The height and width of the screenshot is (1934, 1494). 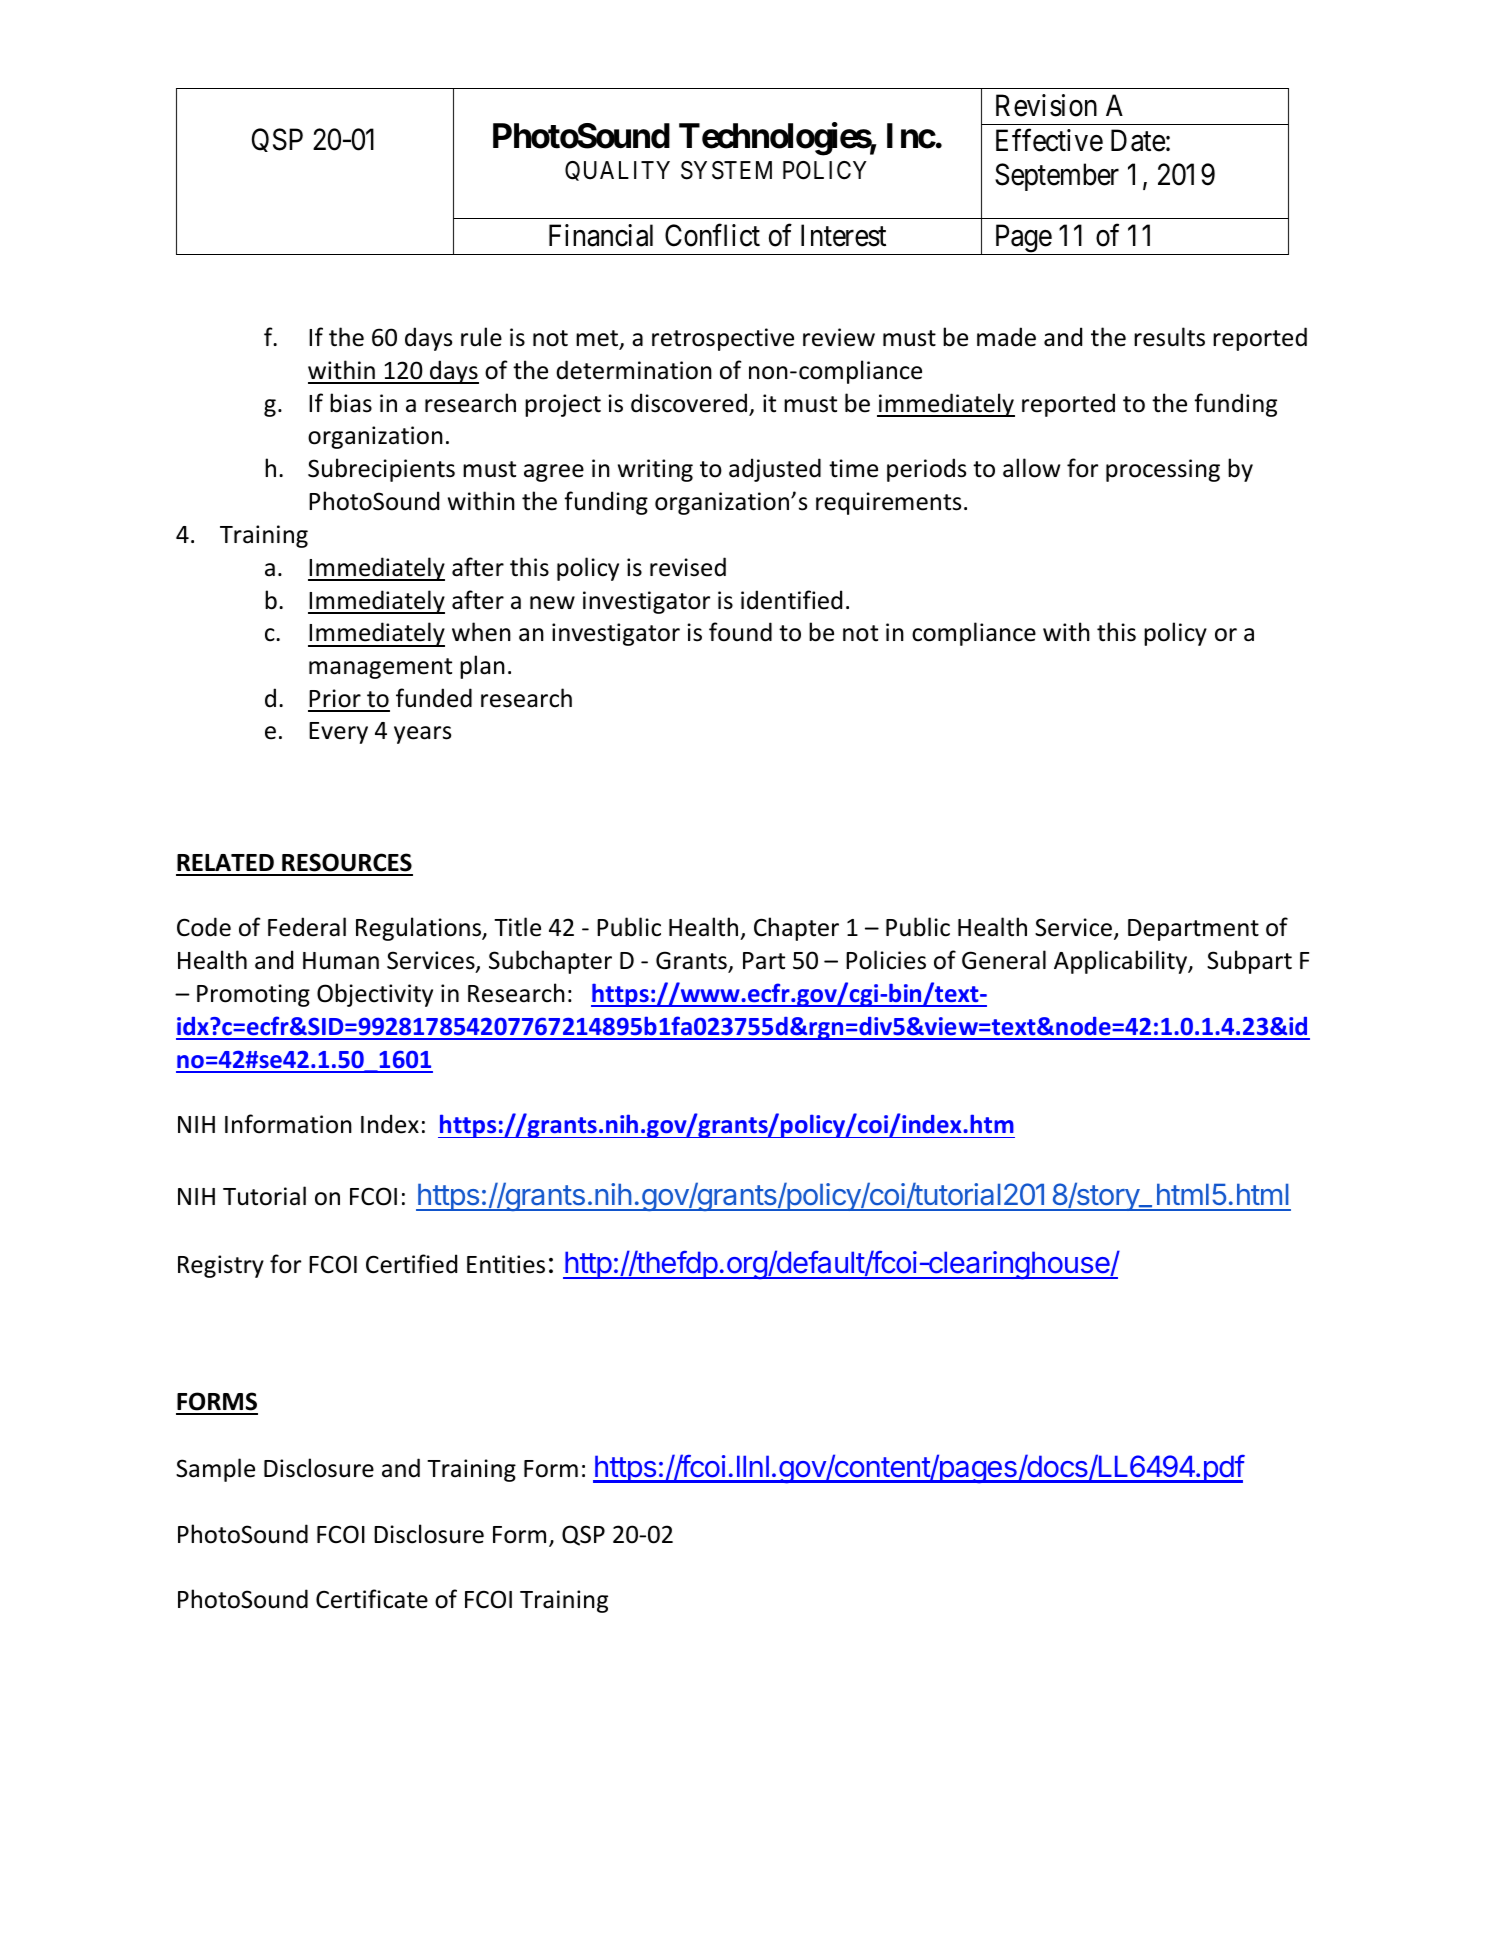 What do you see at coordinates (351, 403) in the screenshot?
I see `bias` at bounding box center [351, 403].
